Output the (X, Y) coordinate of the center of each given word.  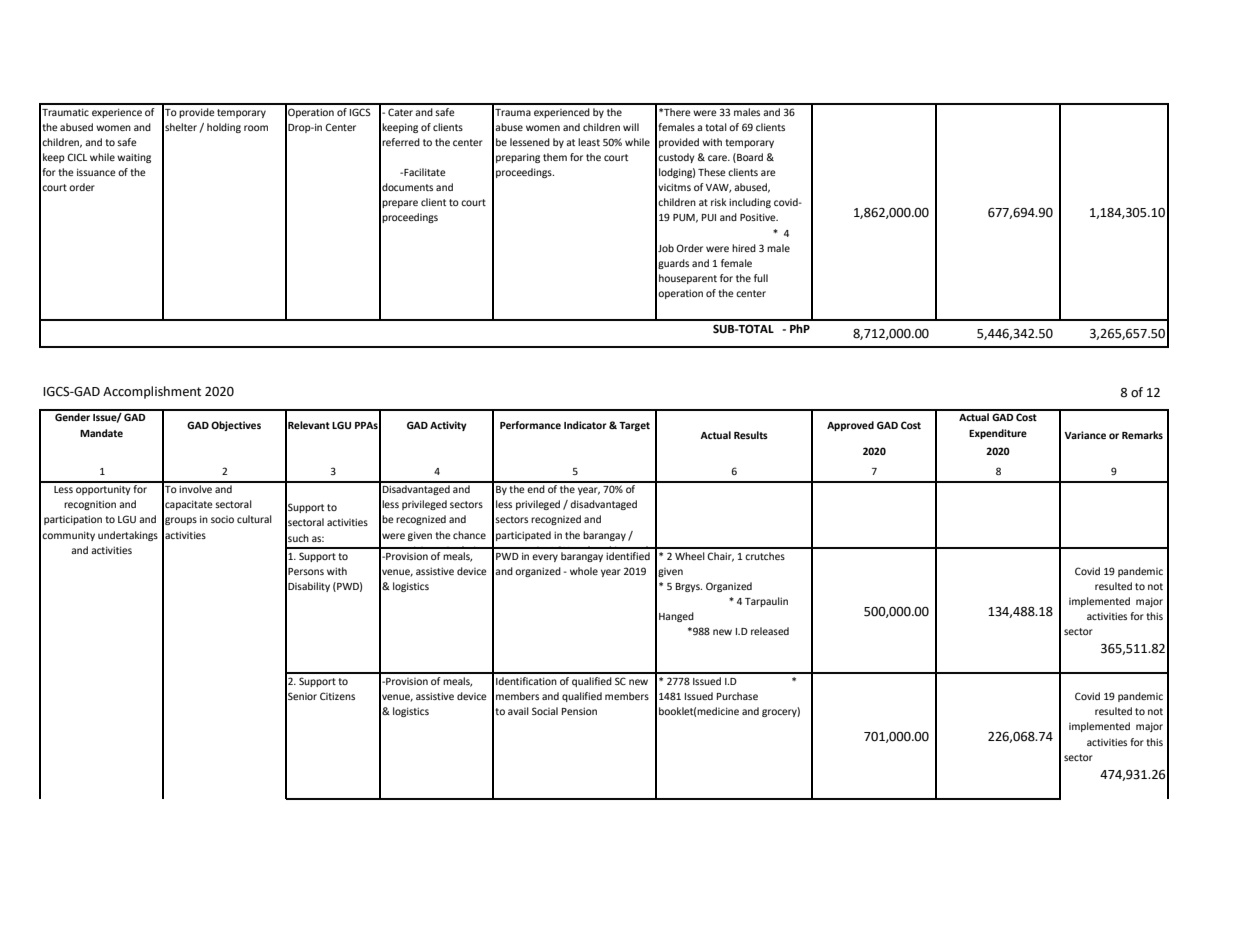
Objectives (236, 426)
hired (744, 248)
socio (222, 519)
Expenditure (998, 434)
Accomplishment (152, 392)
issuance (96, 172)
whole (584, 571)
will (631, 127)
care (719, 158)
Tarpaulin (766, 602)
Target (634, 426)
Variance (1085, 435)
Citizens (337, 696)
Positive (759, 217)
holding (224, 128)
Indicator (585, 425)
